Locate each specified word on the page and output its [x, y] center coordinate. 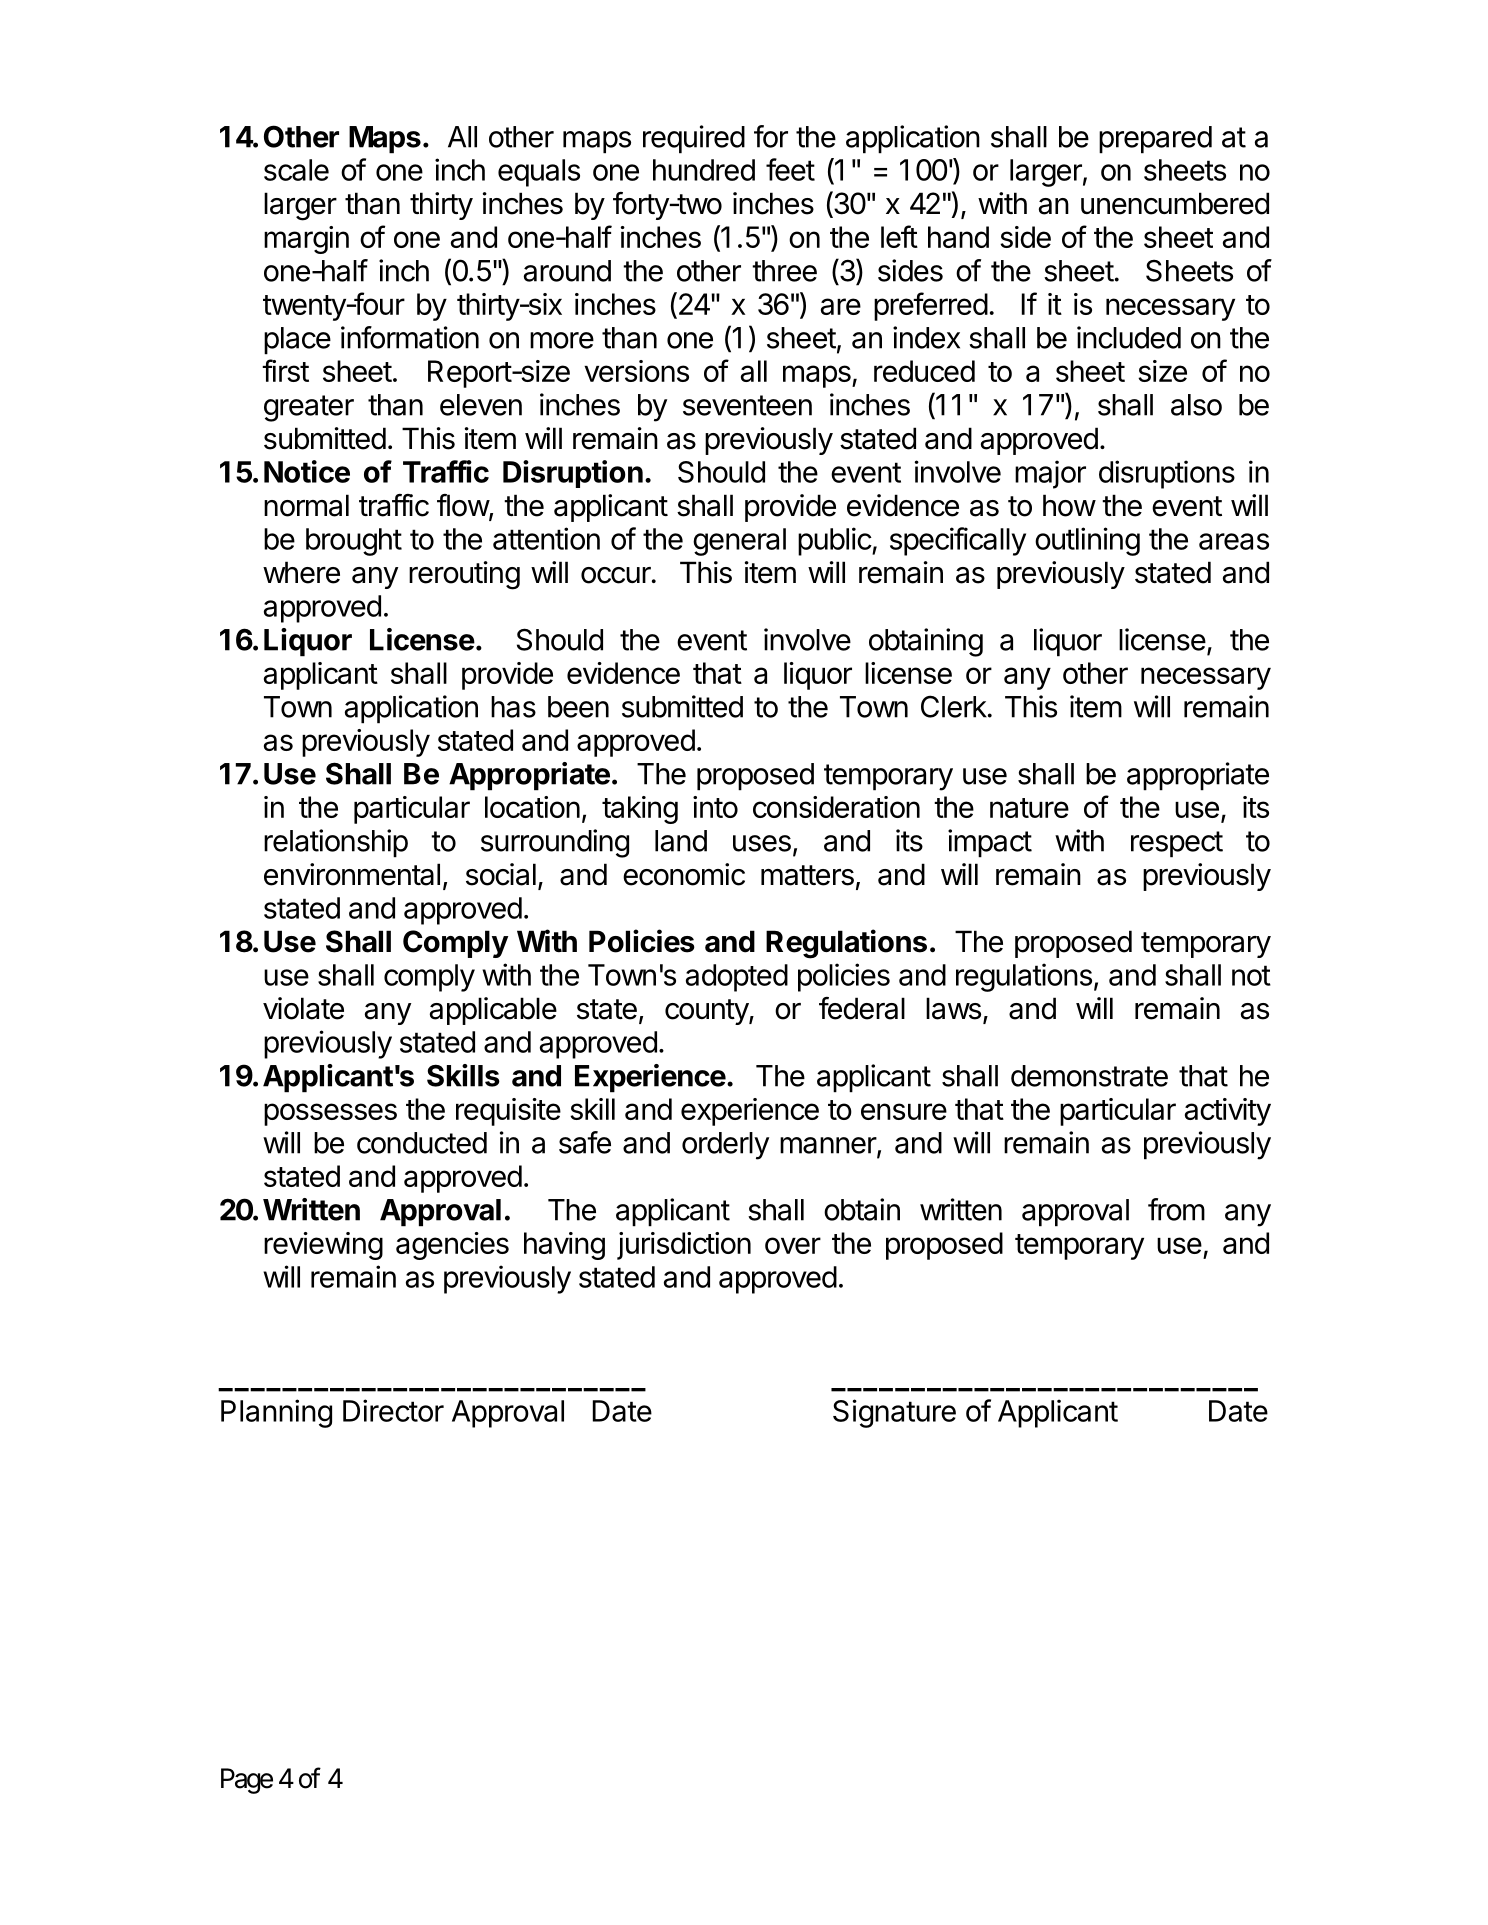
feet [790, 169]
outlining [1087, 541]
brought [354, 542]
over [793, 1245]
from [1176, 1209]
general [739, 542]
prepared [1155, 140]
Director [393, 1410]
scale [296, 170]
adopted [737, 978]
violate [303, 1008]
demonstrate [1089, 1076]
